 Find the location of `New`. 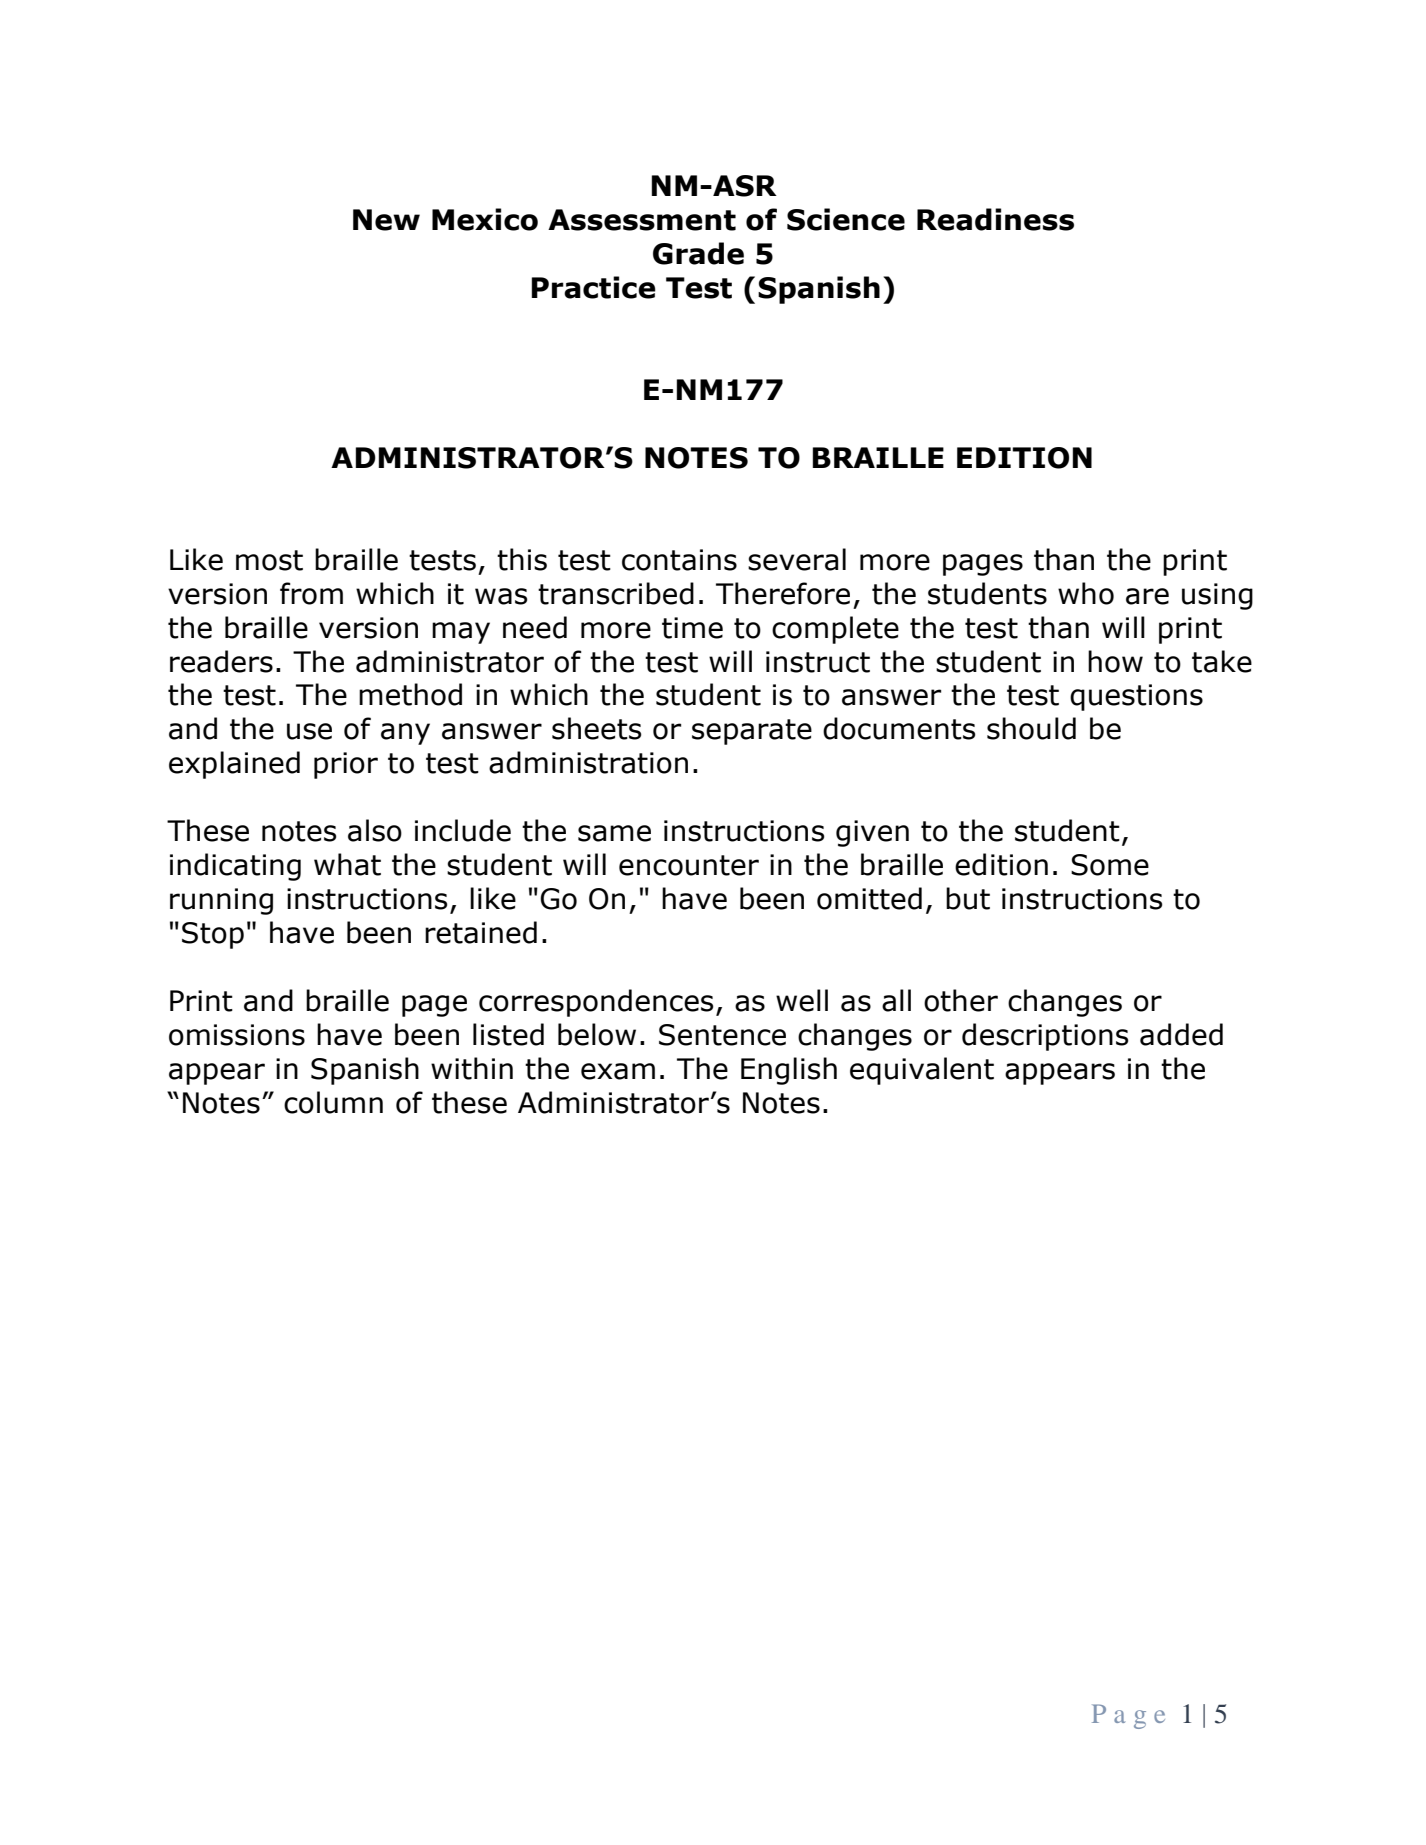

New is located at coordinates (386, 220).
